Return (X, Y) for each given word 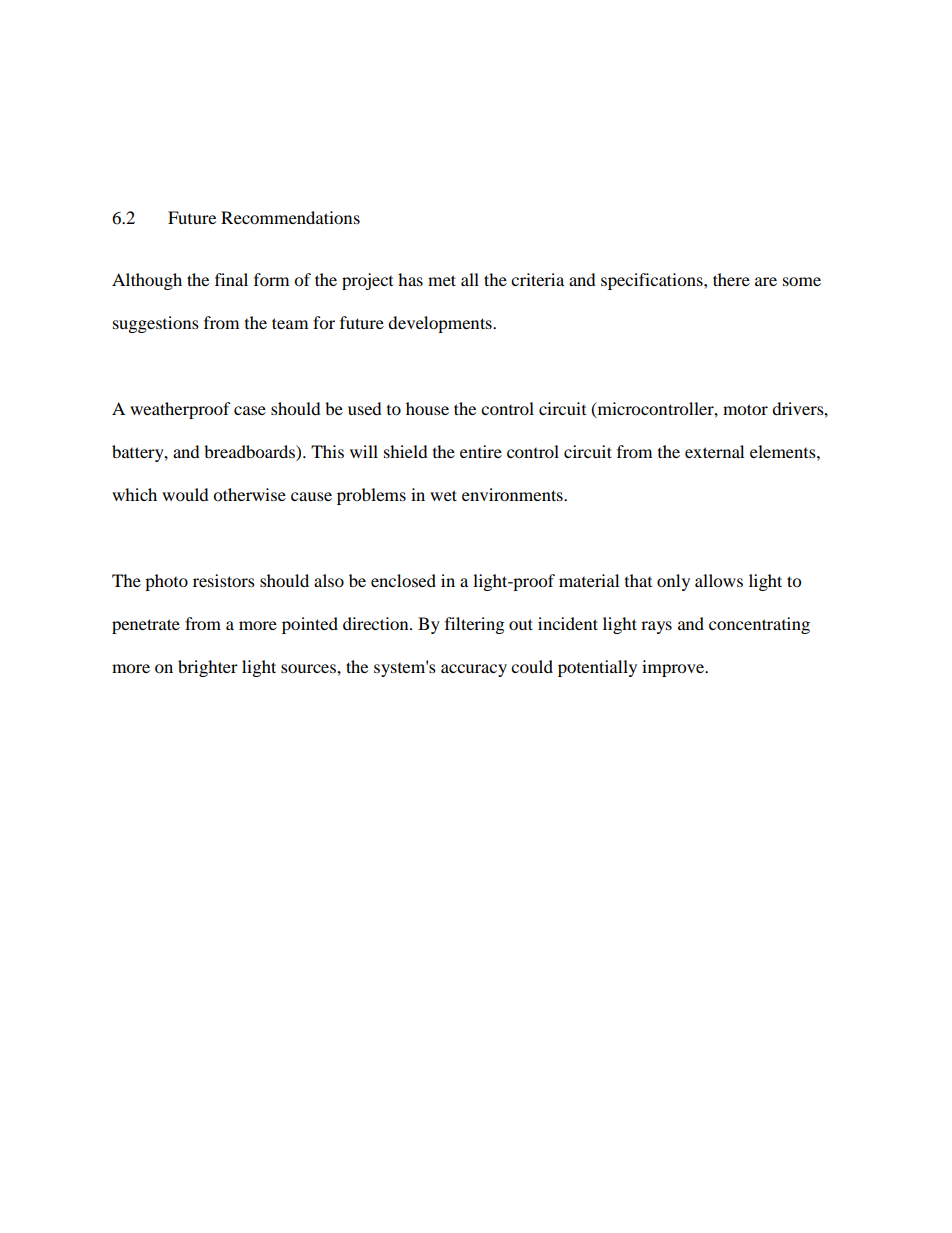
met (442, 280)
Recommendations (290, 217)
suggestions (156, 324)
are (766, 281)
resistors (224, 580)
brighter (208, 668)
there (731, 279)
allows (719, 580)
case (250, 410)
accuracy (474, 670)
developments (441, 324)
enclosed (403, 580)
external (714, 451)
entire (481, 451)
